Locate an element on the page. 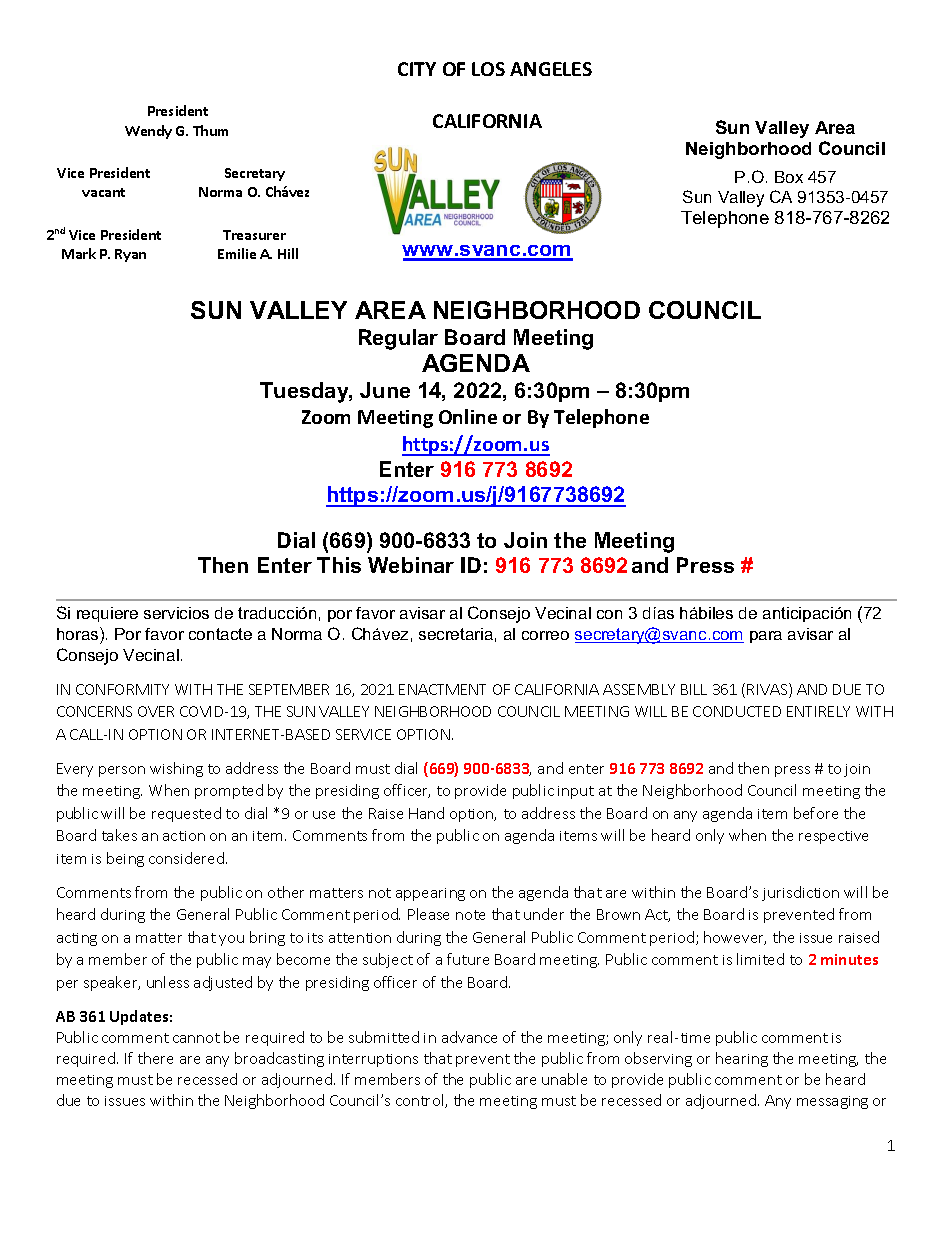 This image has height=1233, width=952. there is located at coordinates (155, 1058).
